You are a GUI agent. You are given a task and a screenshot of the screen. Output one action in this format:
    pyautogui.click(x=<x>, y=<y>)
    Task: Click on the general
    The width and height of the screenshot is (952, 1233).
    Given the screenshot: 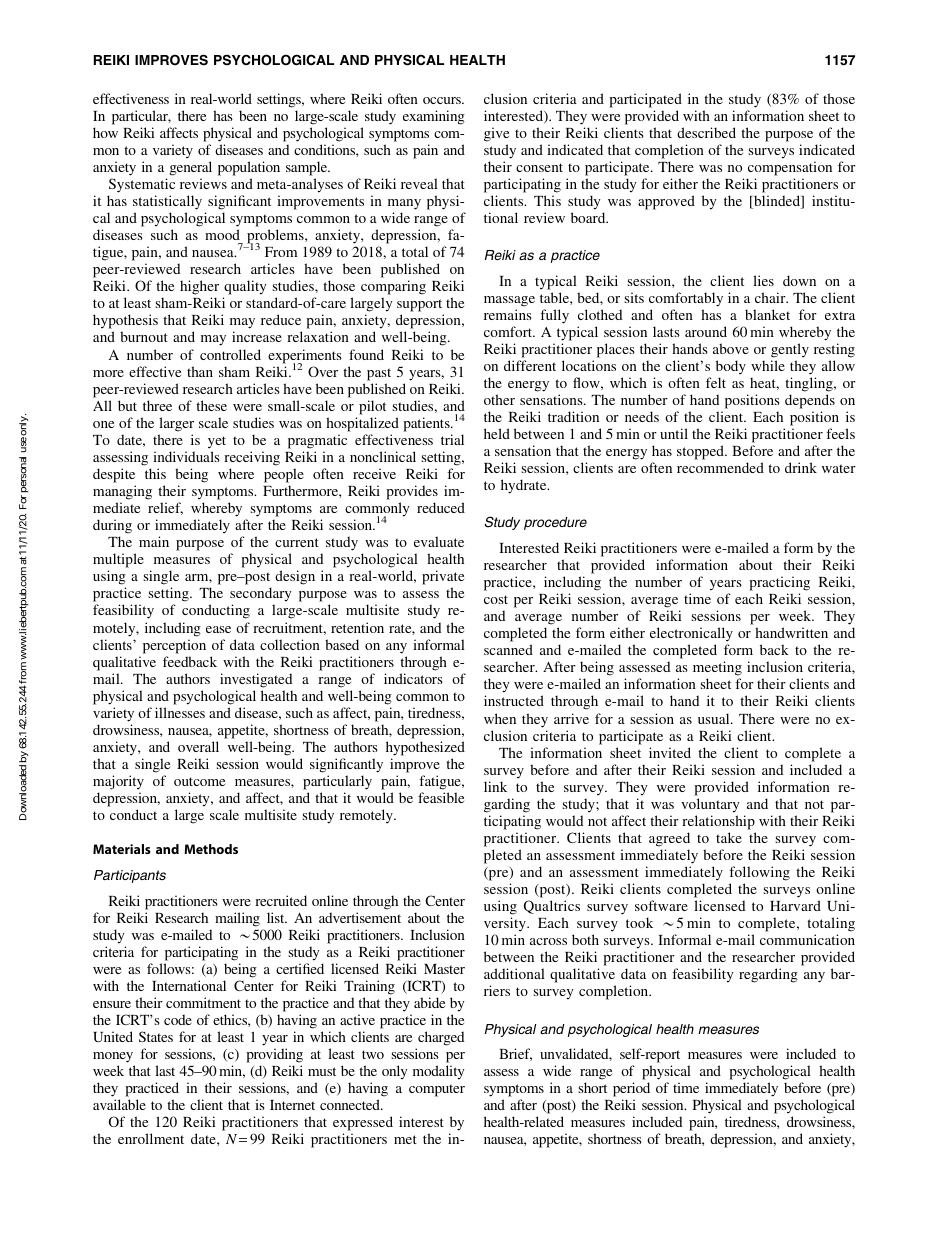 What is the action you would take?
    pyautogui.click(x=191, y=168)
